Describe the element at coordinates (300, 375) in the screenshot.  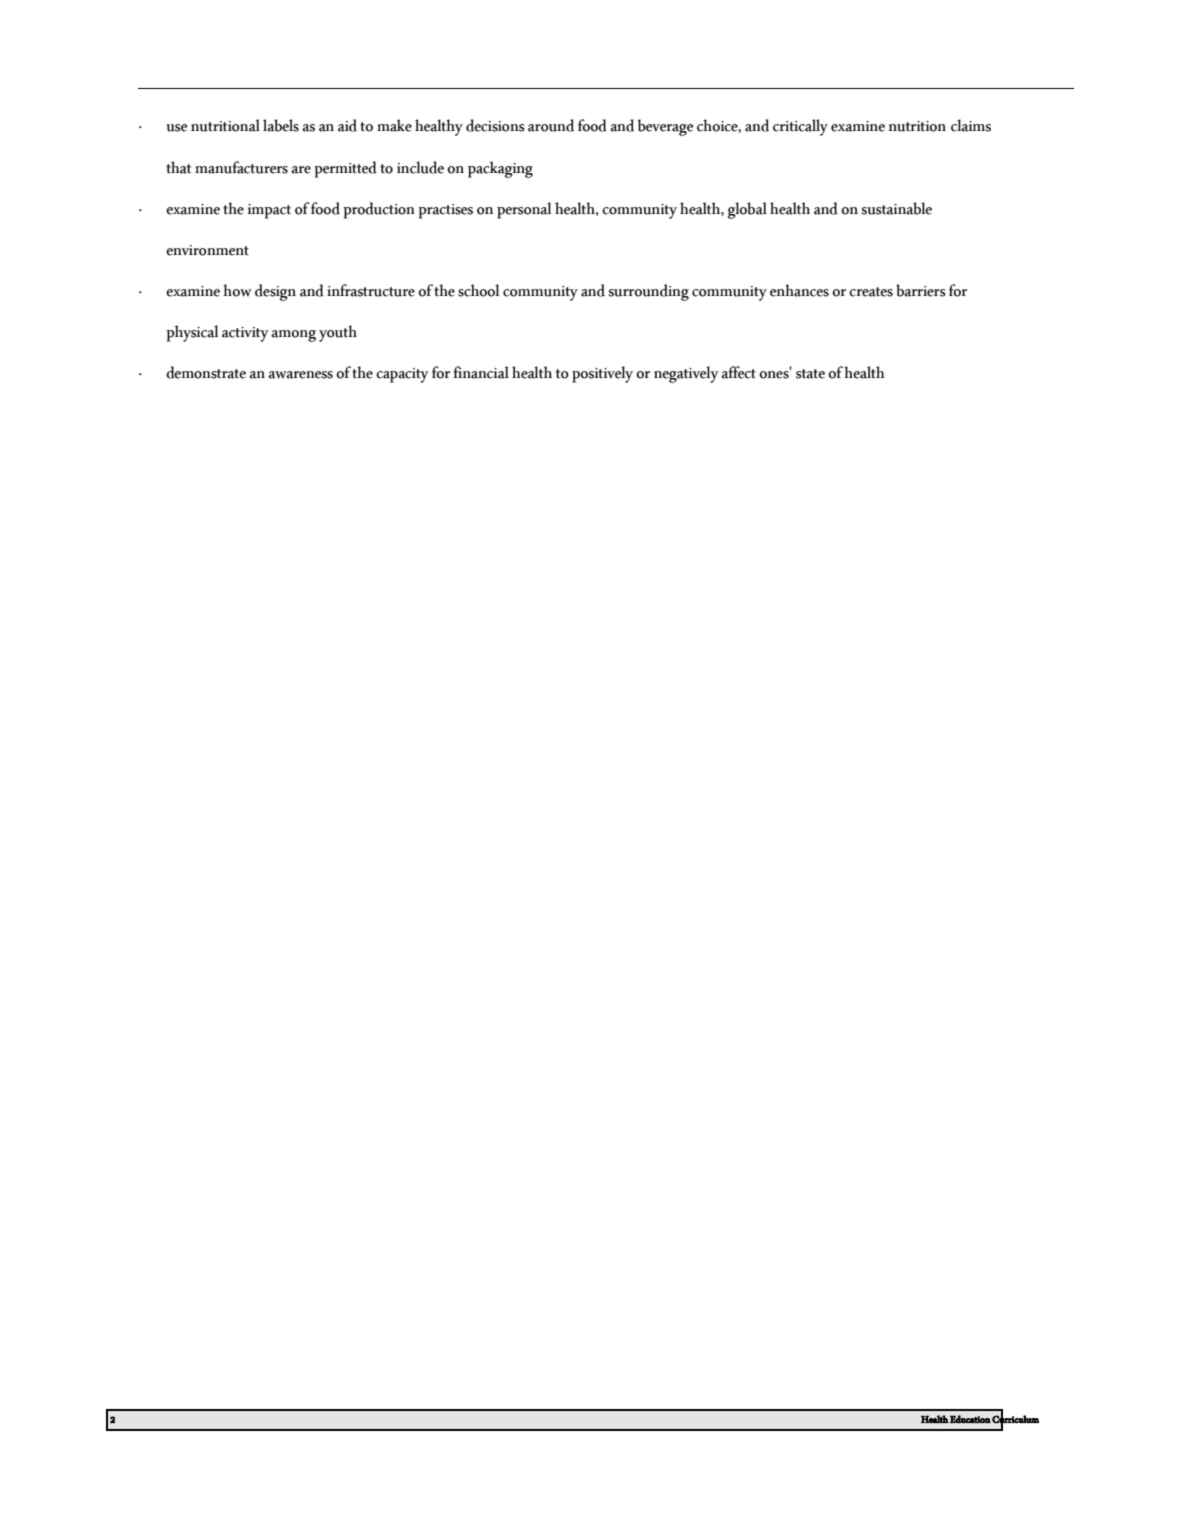
I see `awareness` at that location.
